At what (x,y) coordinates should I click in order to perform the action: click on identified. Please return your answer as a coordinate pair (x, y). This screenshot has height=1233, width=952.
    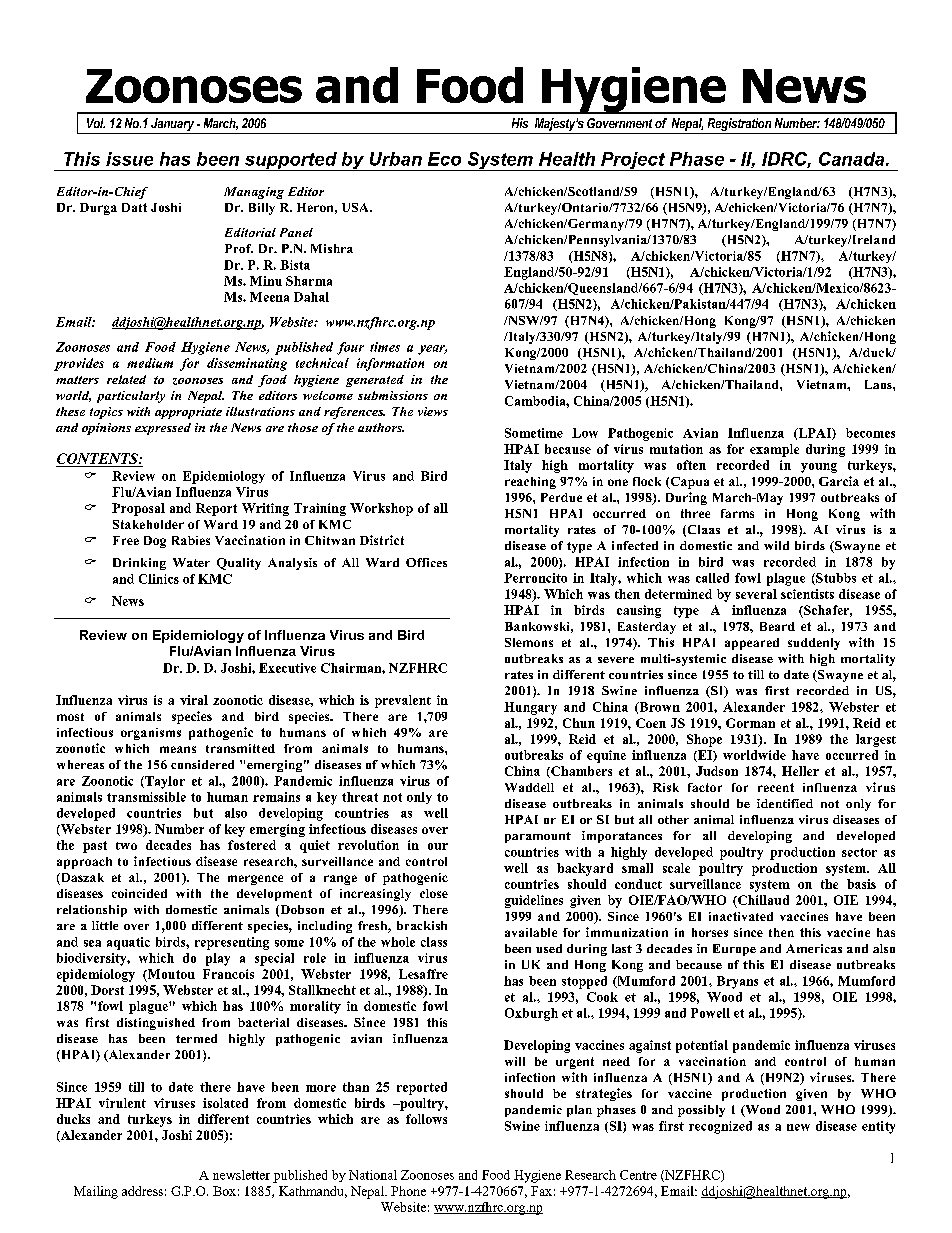
    Looking at the image, I should click on (785, 803).
